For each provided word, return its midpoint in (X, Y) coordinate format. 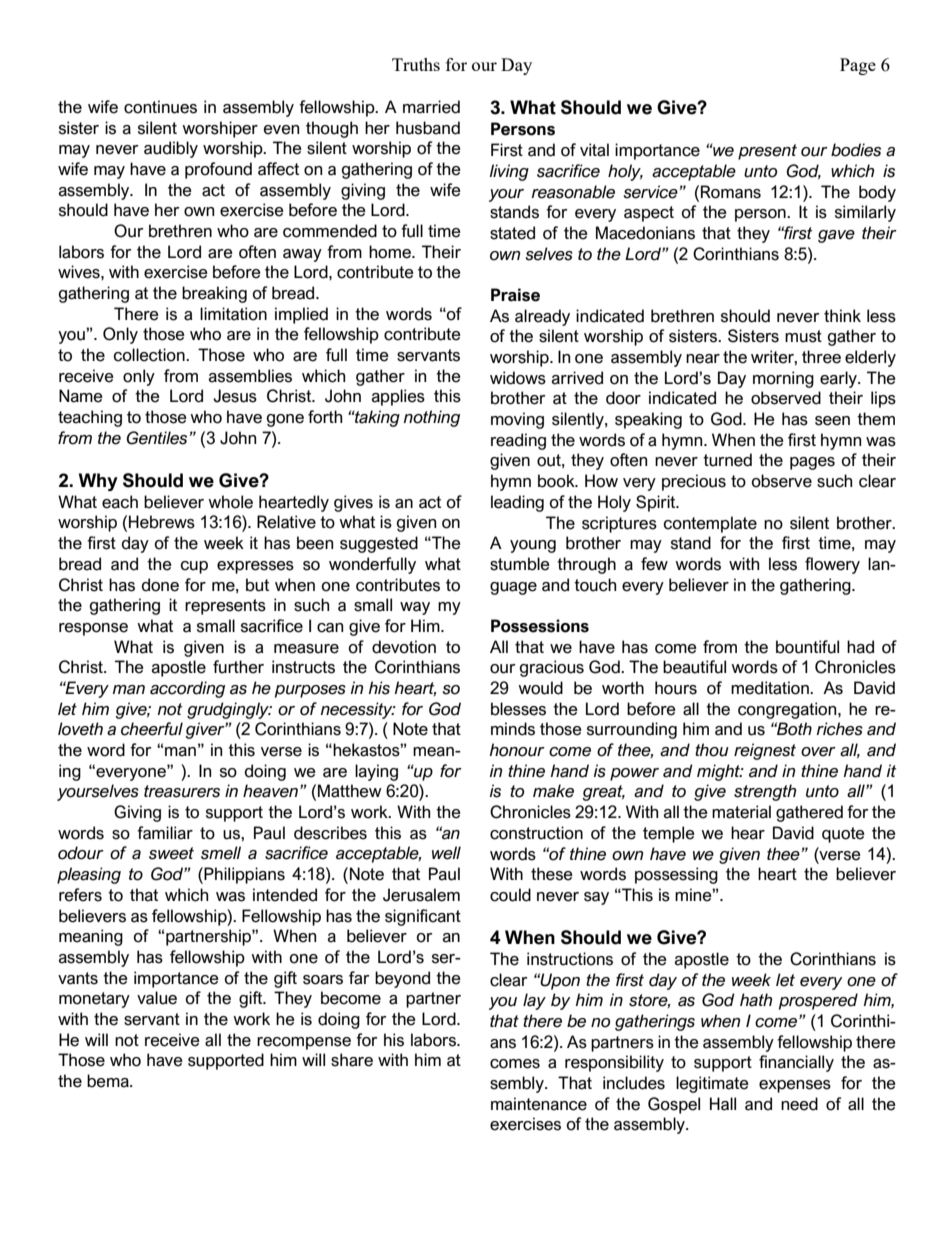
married (431, 107)
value (157, 998)
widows (518, 378)
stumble (520, 564)
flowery (832, 565)
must (803, 336)
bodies (856, 150)
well (446, 853)
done (160, 585)
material (741, 812)
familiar (165, 833)
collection (150, 355)
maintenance (539, 1104)
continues (160, 107)
